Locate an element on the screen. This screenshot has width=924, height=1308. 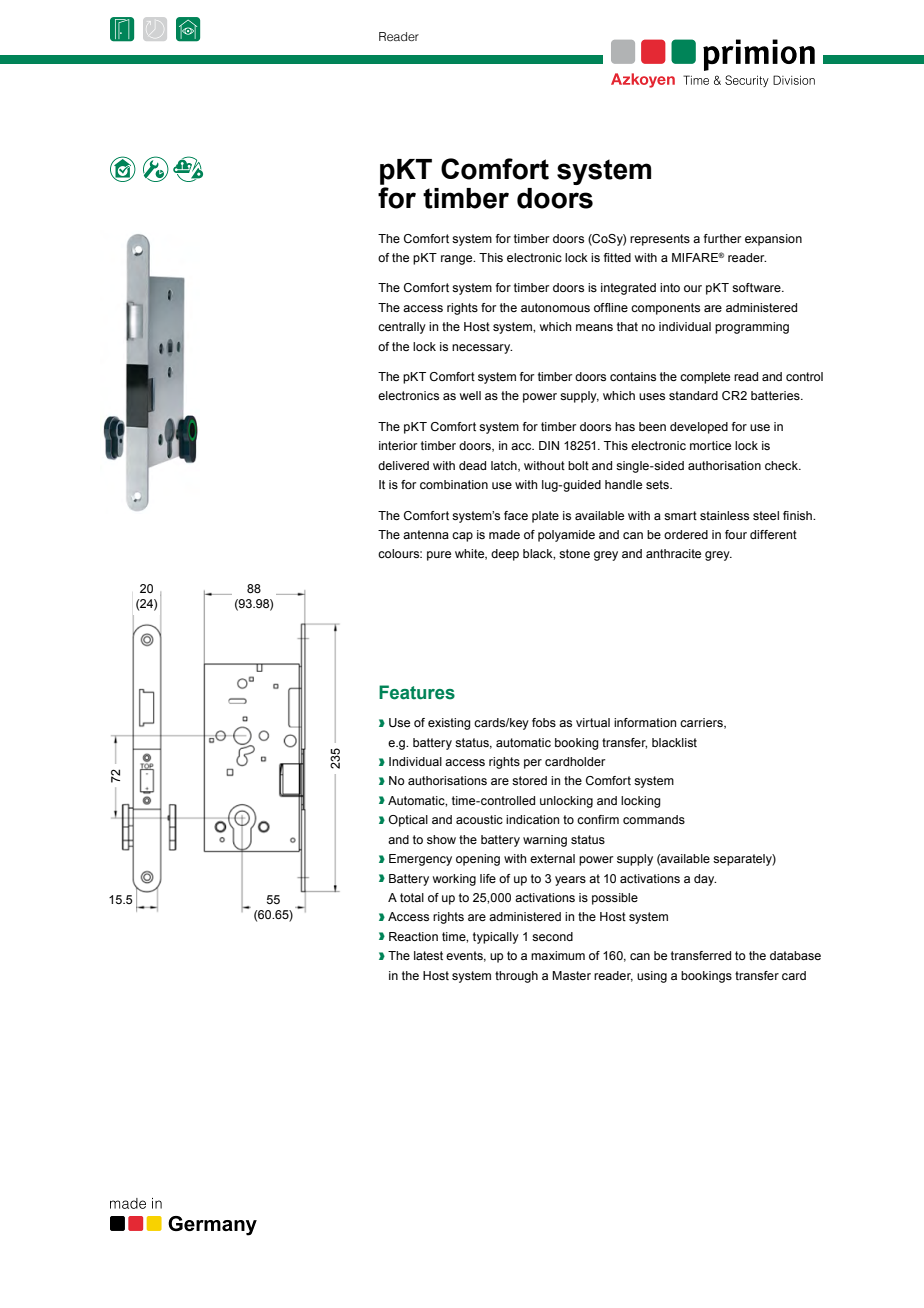
software is located at coordinates (757, 287).
